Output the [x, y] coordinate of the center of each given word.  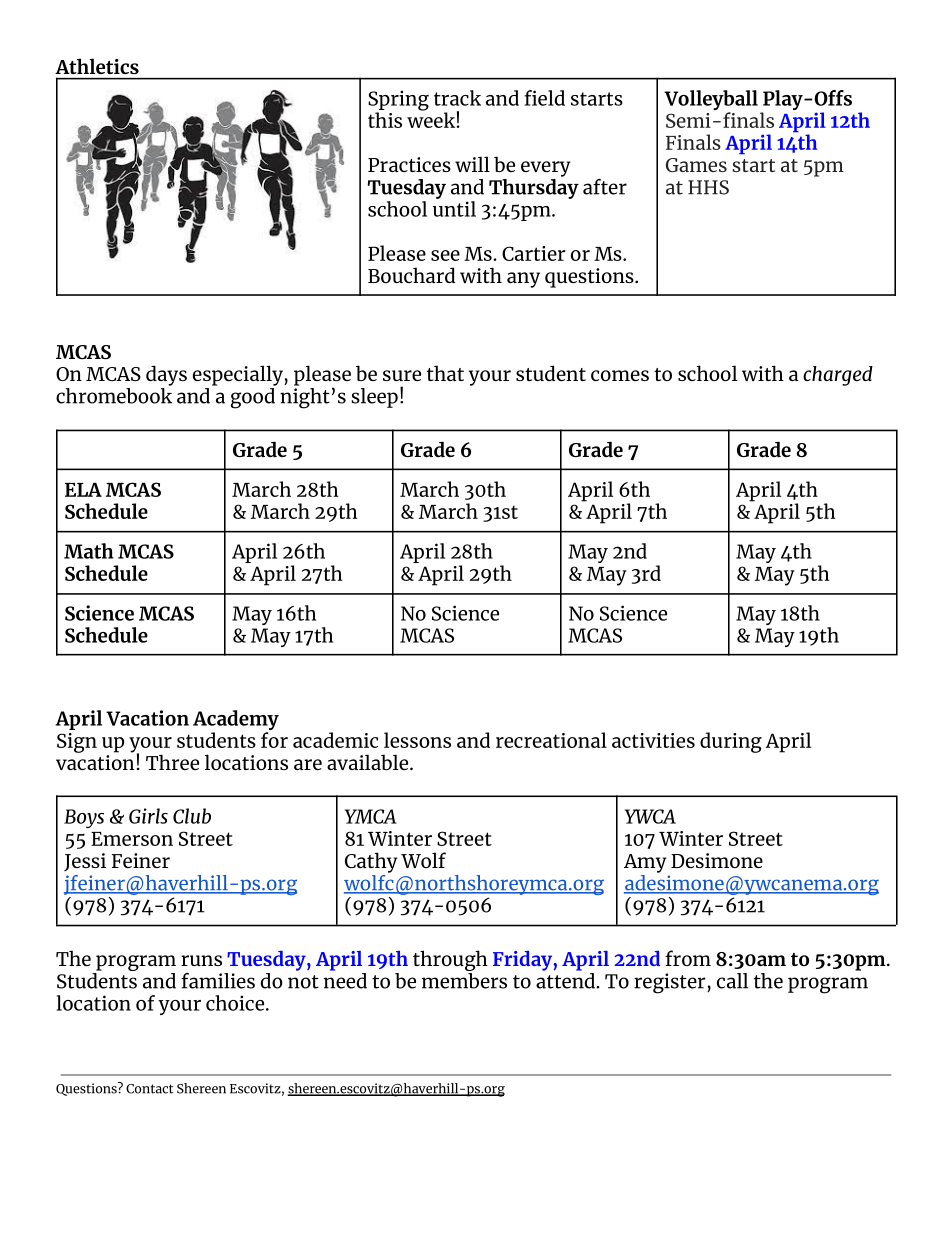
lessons [417, 740]
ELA [83, 489]
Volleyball [711, 101]
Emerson [132, 839]
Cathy [371, 862]
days [166, 375]
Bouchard [411, 275]
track [457, 98]
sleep [374, 398]
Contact [149, 1089]
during [731, 742]
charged [838, 376]
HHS [708, 187]
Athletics [97, 66]
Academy [236, 721]
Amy [645, 863]
